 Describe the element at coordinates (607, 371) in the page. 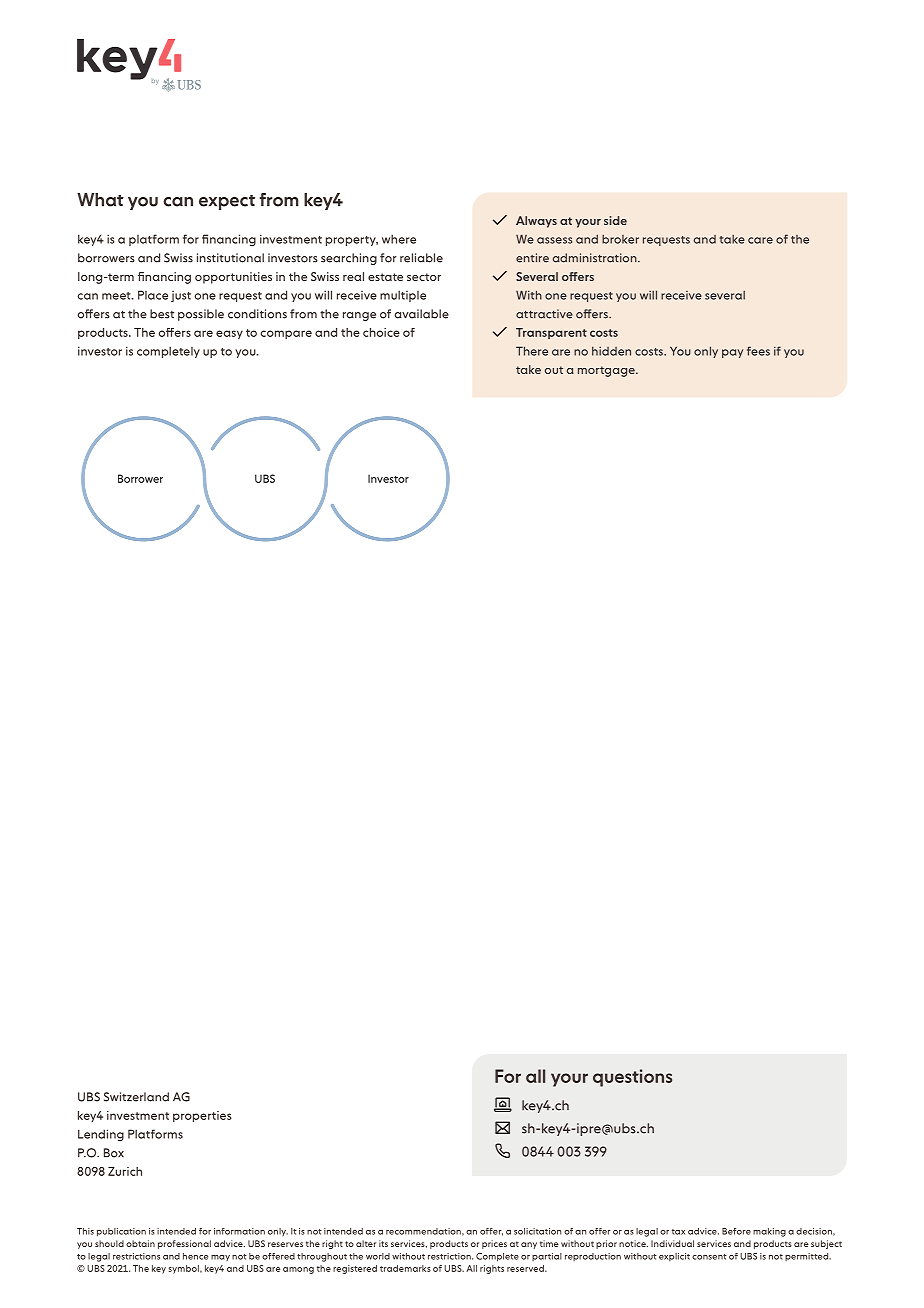

I see `mortgage` at that location.
